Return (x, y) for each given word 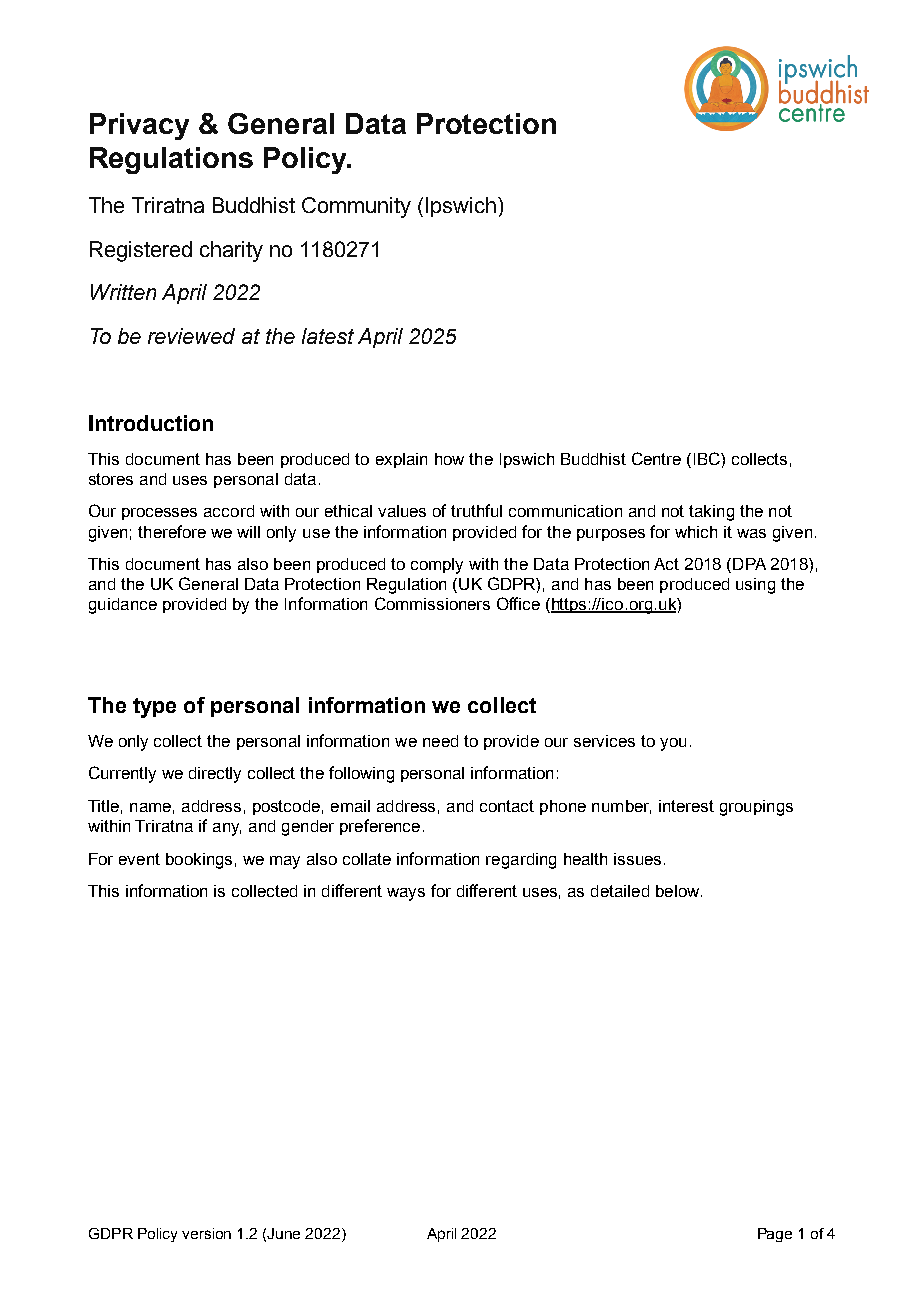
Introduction (151, 423)
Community (356, 207)
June (283, 1233)
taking (711, 513)
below (679, 891)
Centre (656, 458)
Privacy (139, 126)
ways (406, 894)
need (440, 741)
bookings (199, 861)
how (449, 459)
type (154, 708)
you (673, 744)
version (206, 1233)
